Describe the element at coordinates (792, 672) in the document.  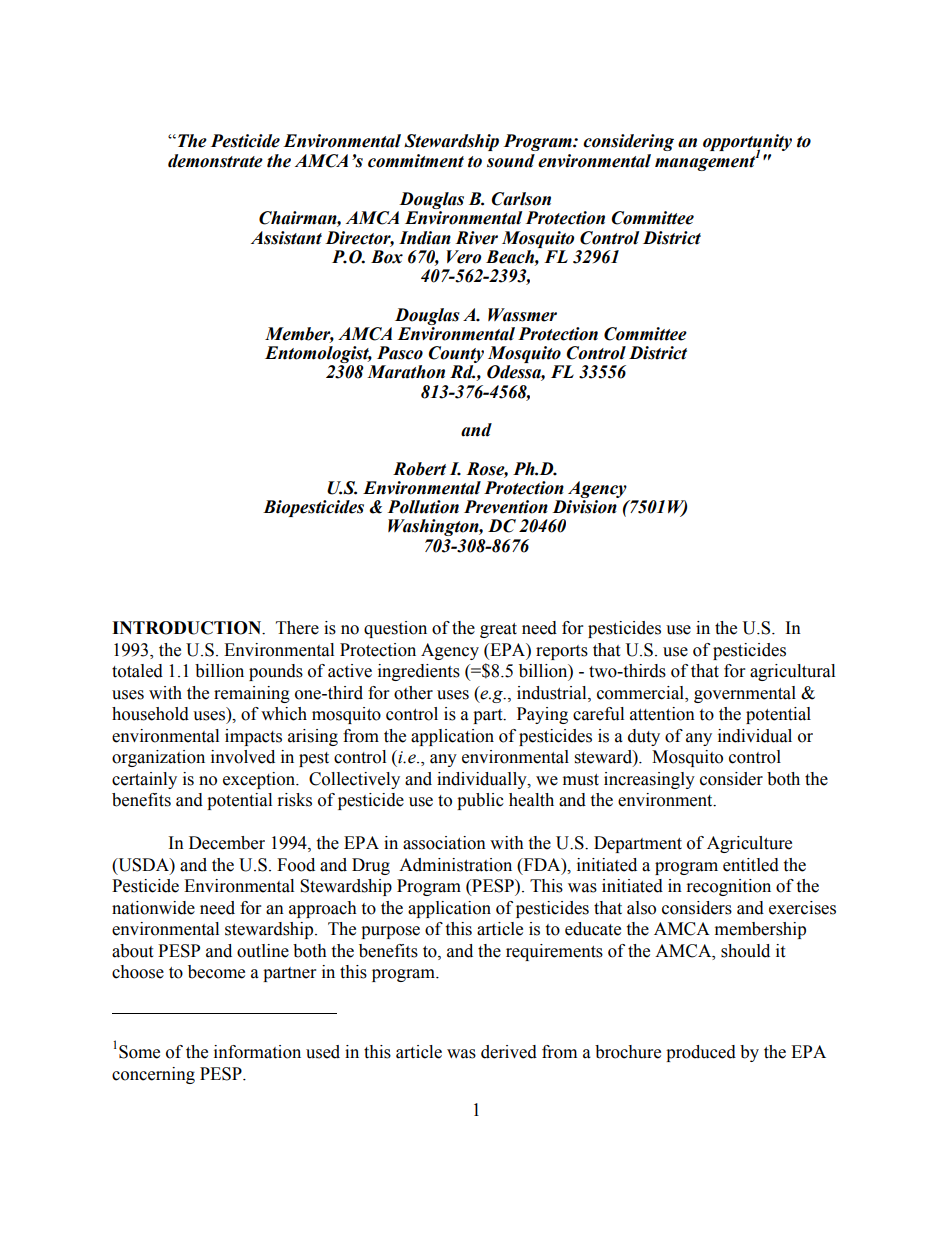
I see `agricultural` at that location.
